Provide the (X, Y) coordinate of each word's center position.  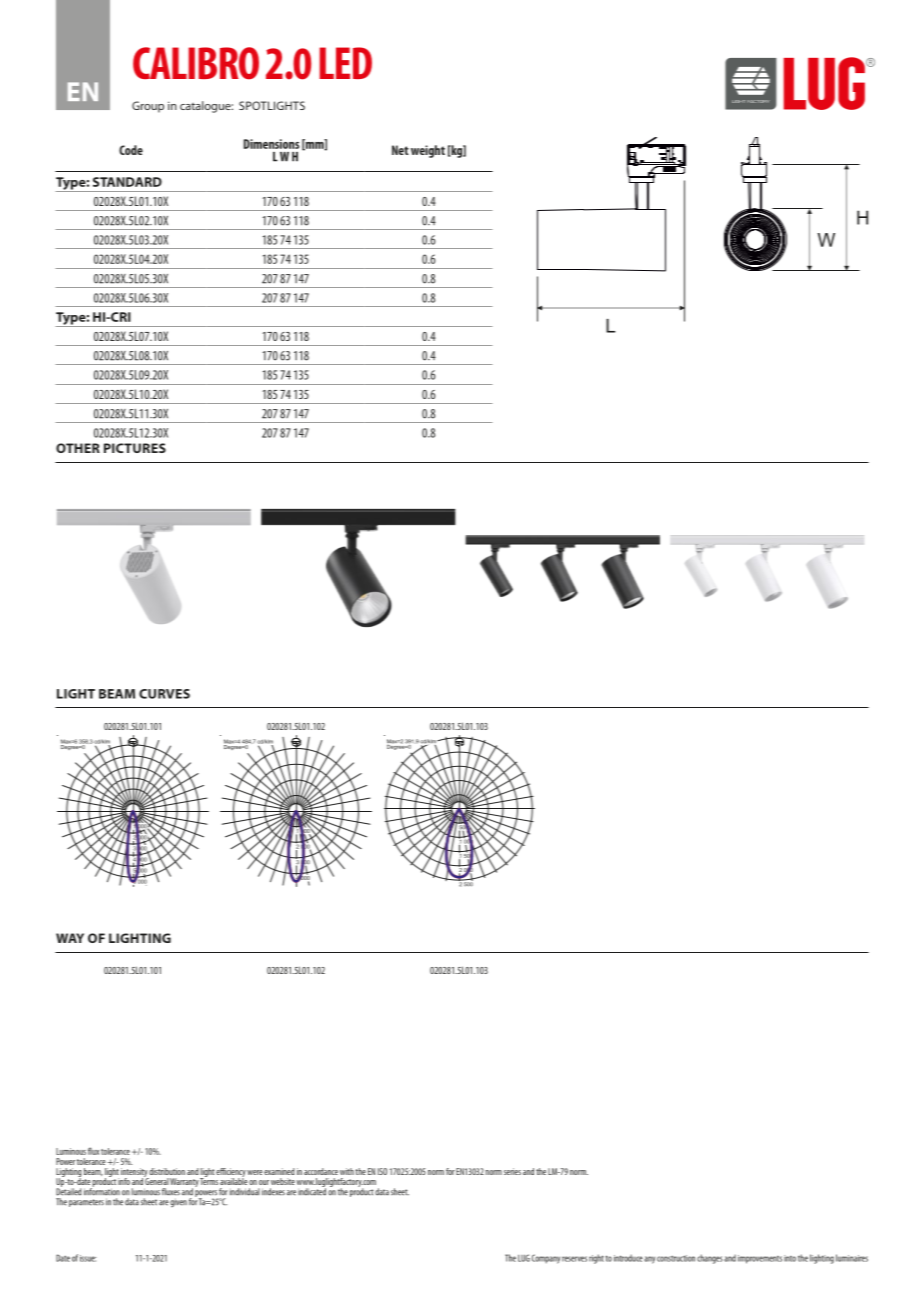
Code (131, 150)
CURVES (164, 694)
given (178, 1203)
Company (546, 1259)
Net (400, 150)
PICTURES (135, 448)
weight (428, 151)
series (512, 1171)
